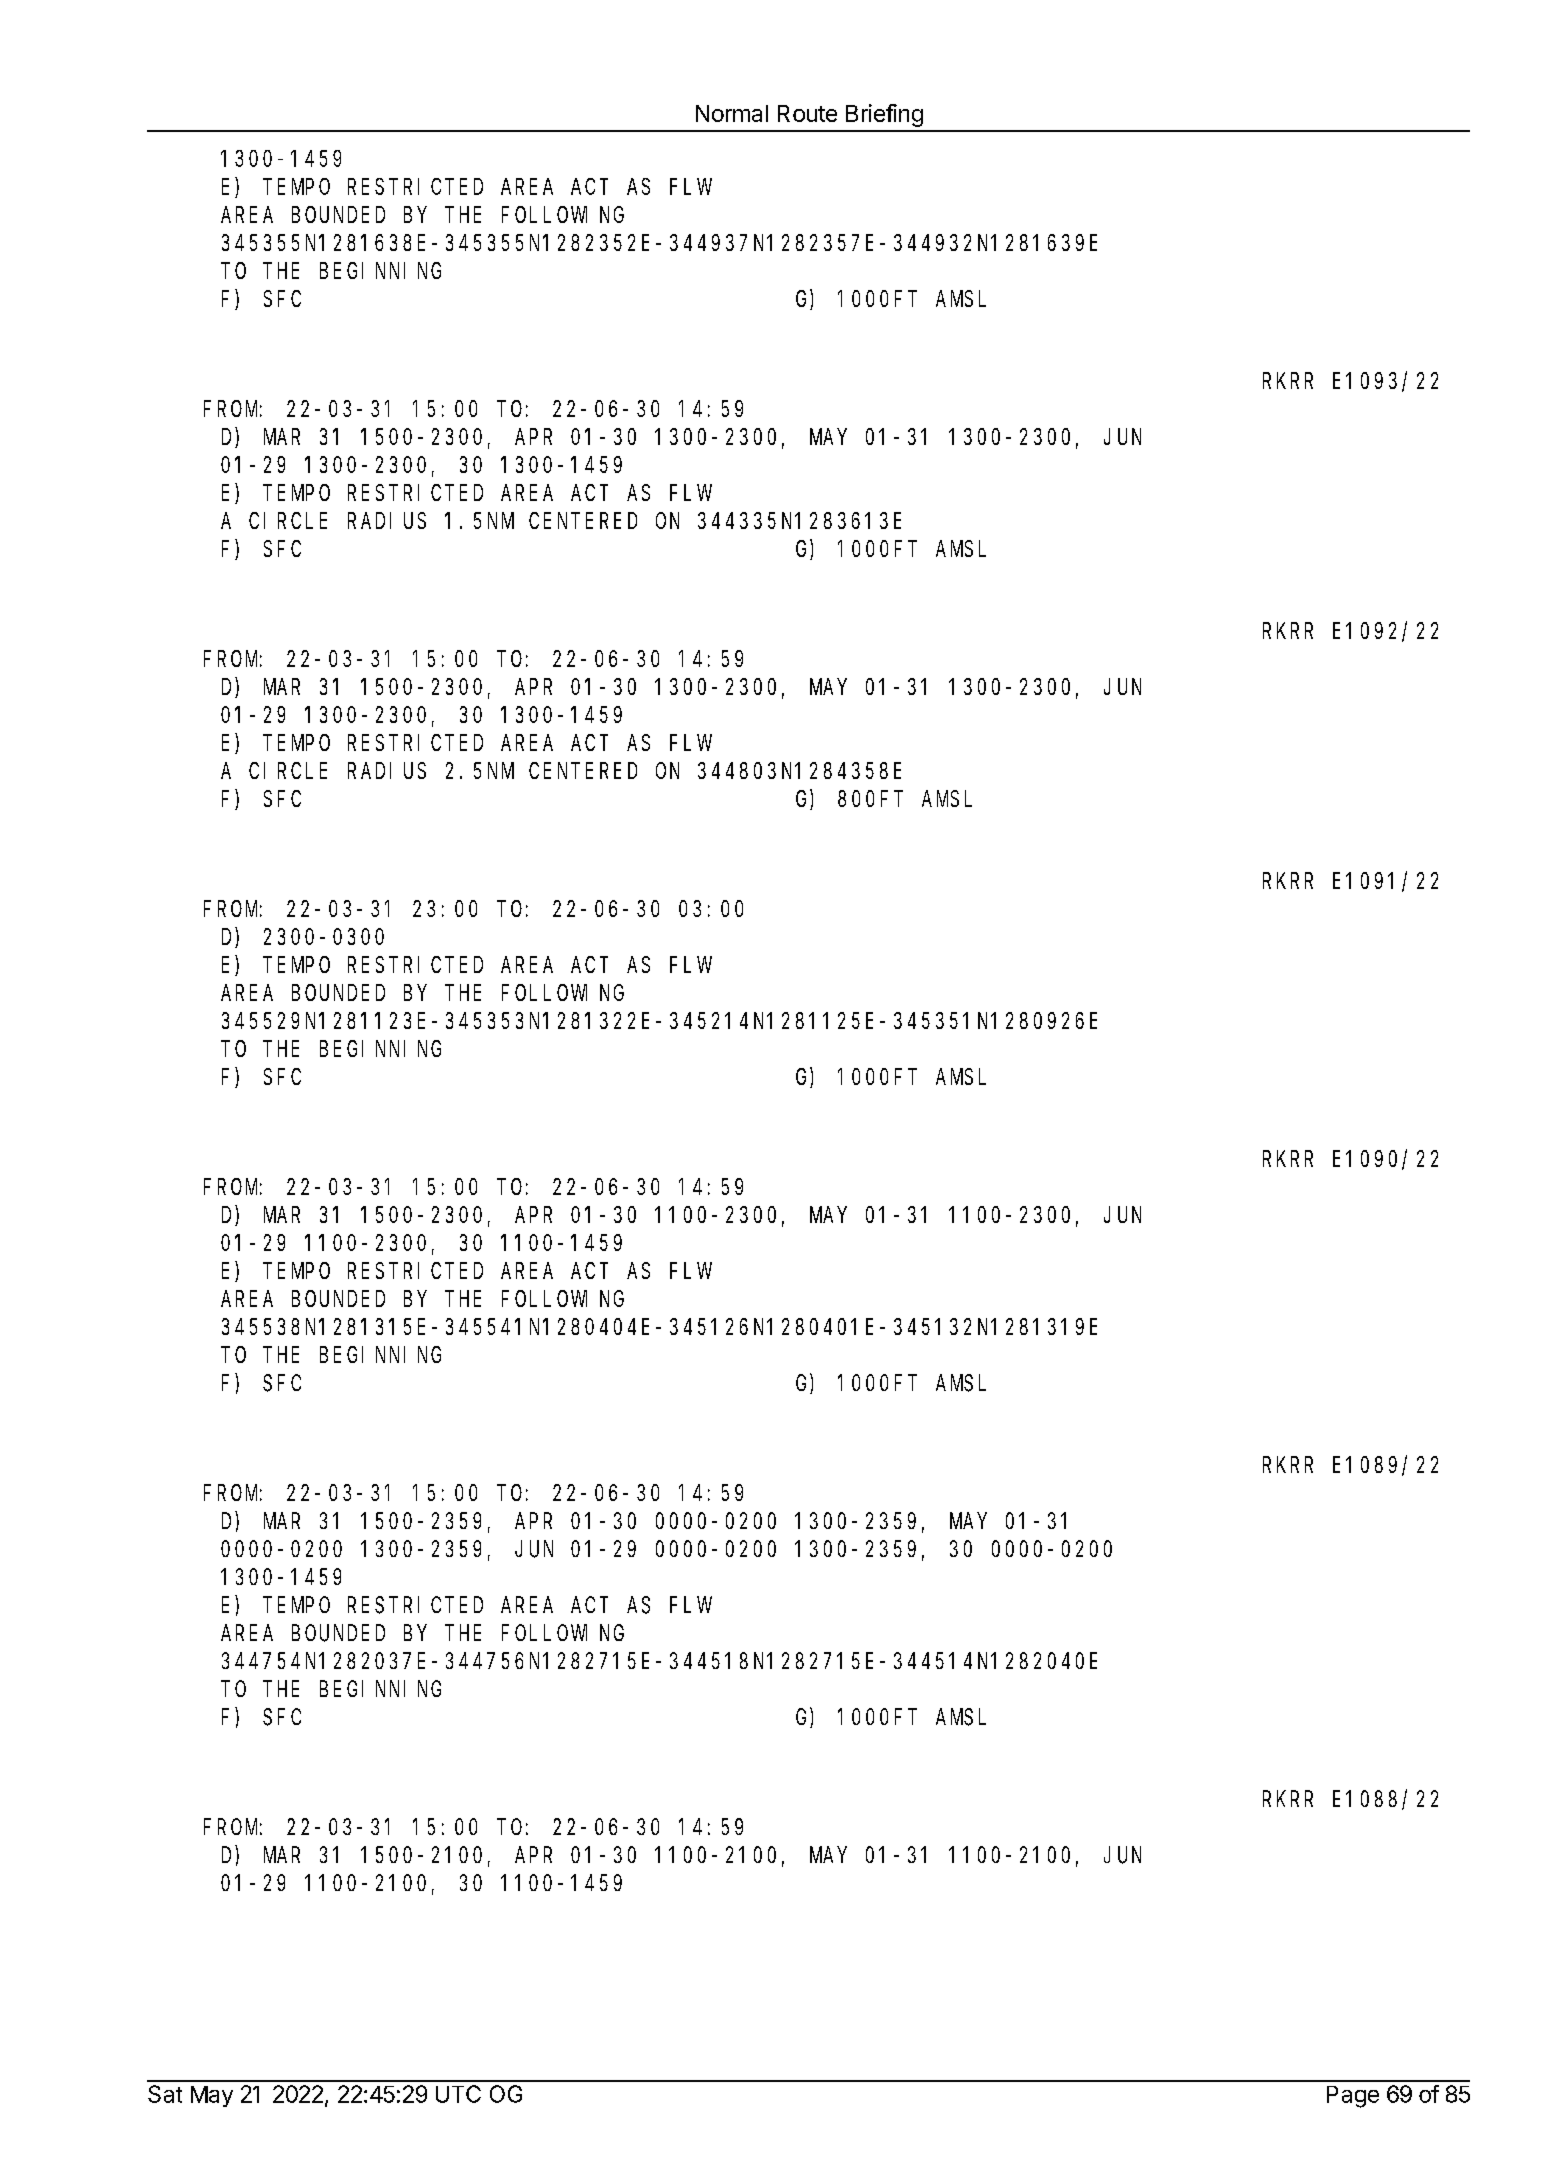 This screenshot has height=2184, width=1543. What do you see at coordinates (1353, 2097) in the screenshot?
I see `Page` at bounding box center [1353, 2097].
